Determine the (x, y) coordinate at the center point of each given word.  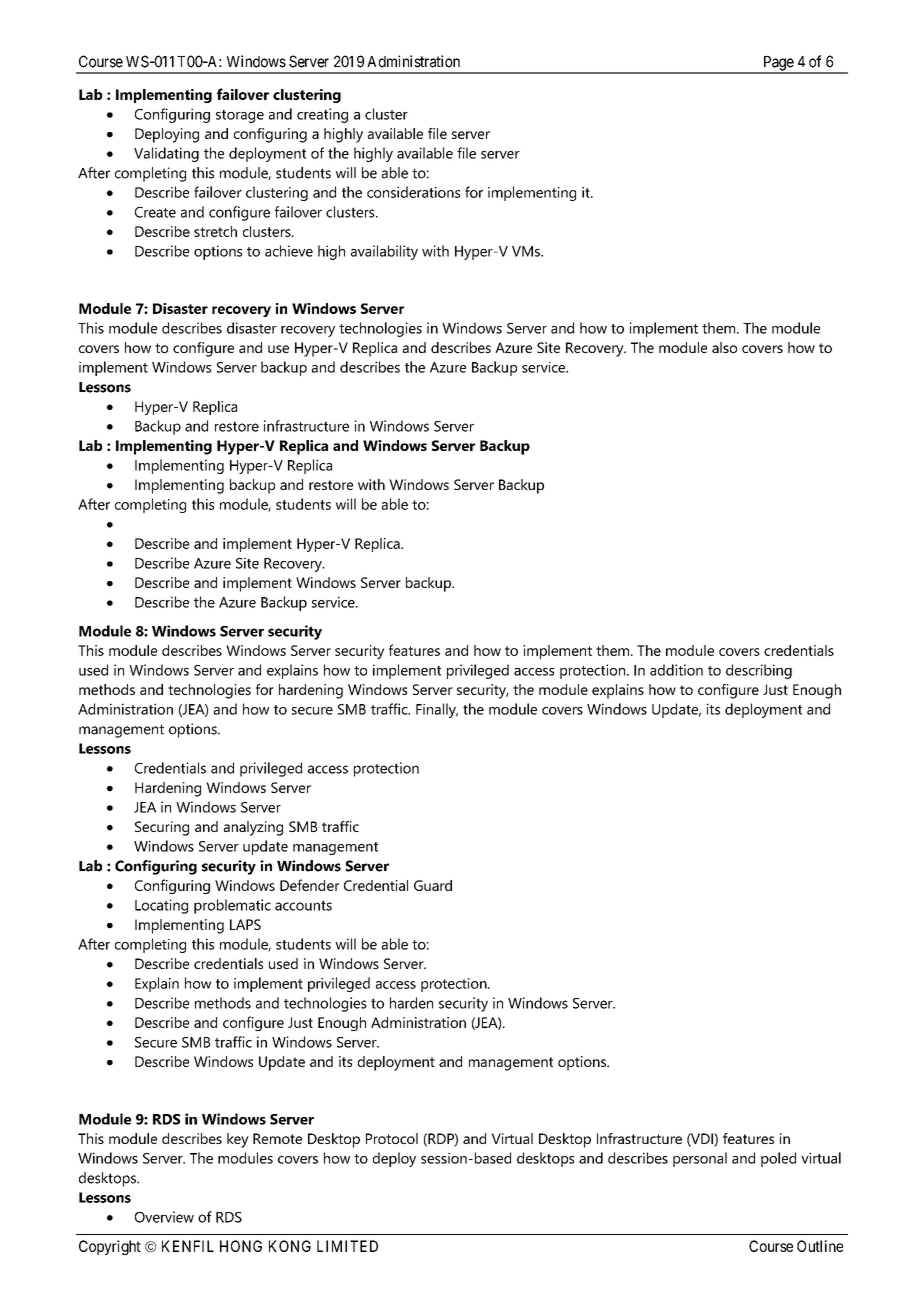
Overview (164, 1217)
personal (700, 1159)
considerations (413, 192)
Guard (433, 885)
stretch (215, 231)
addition (676, 670)
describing (759, 671)
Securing (162, 828)
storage (240, 116)
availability (384, 252)
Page (778, 64)
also (724, 347)
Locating (161, 906)
